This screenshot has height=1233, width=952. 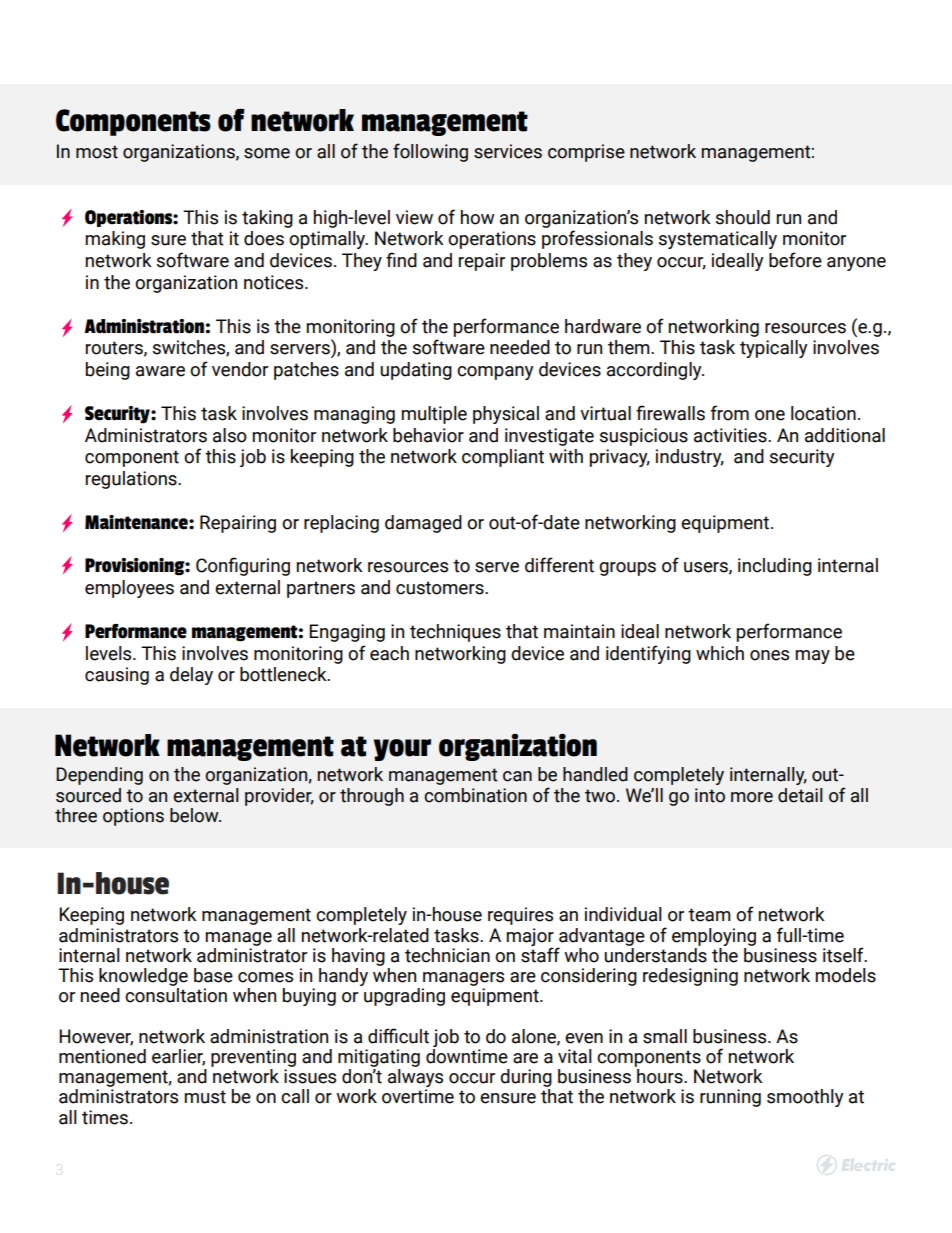 I want to click on must, so click(x=205, y=1097).
